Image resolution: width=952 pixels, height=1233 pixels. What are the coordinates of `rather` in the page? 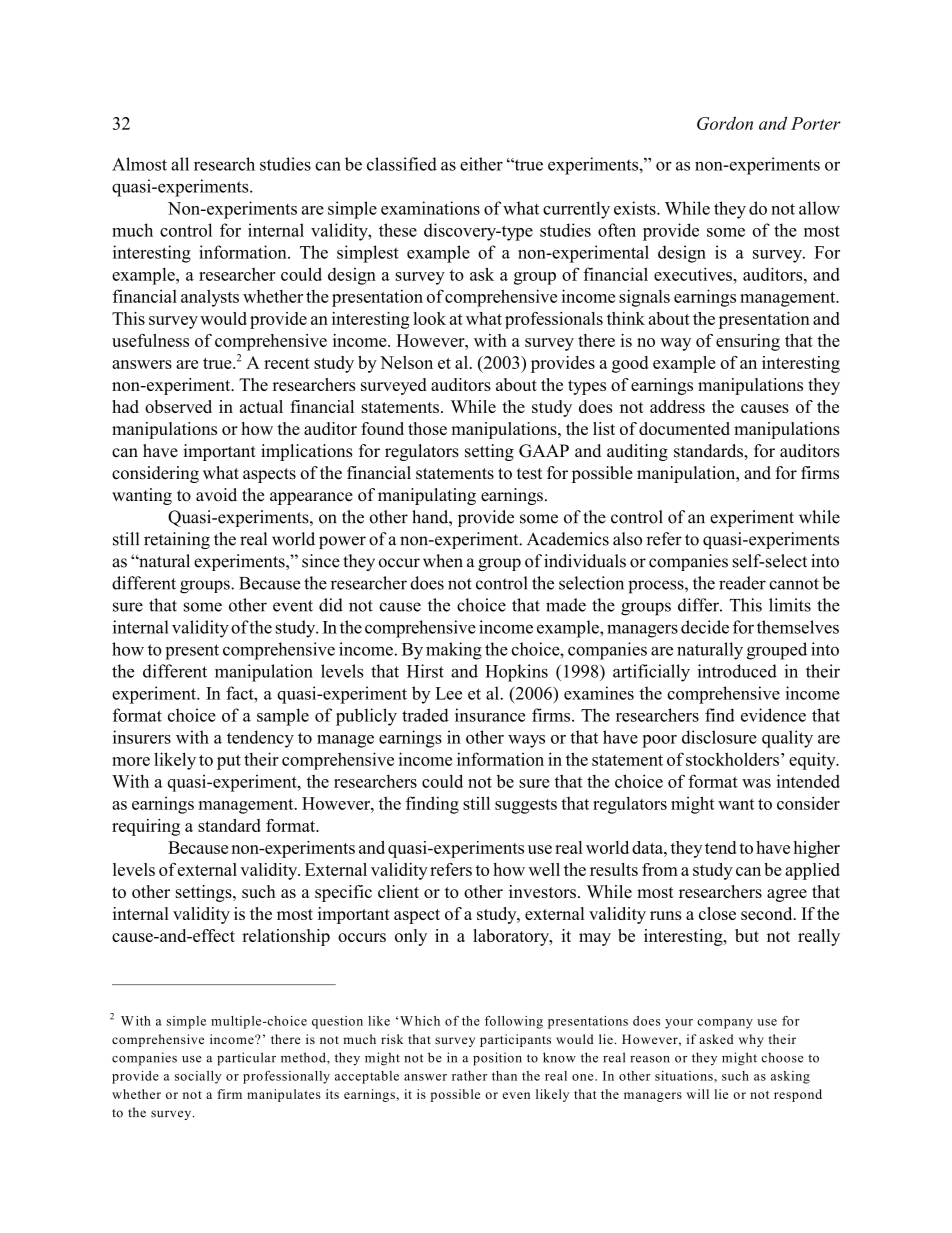 It's located at (469, 1076).
